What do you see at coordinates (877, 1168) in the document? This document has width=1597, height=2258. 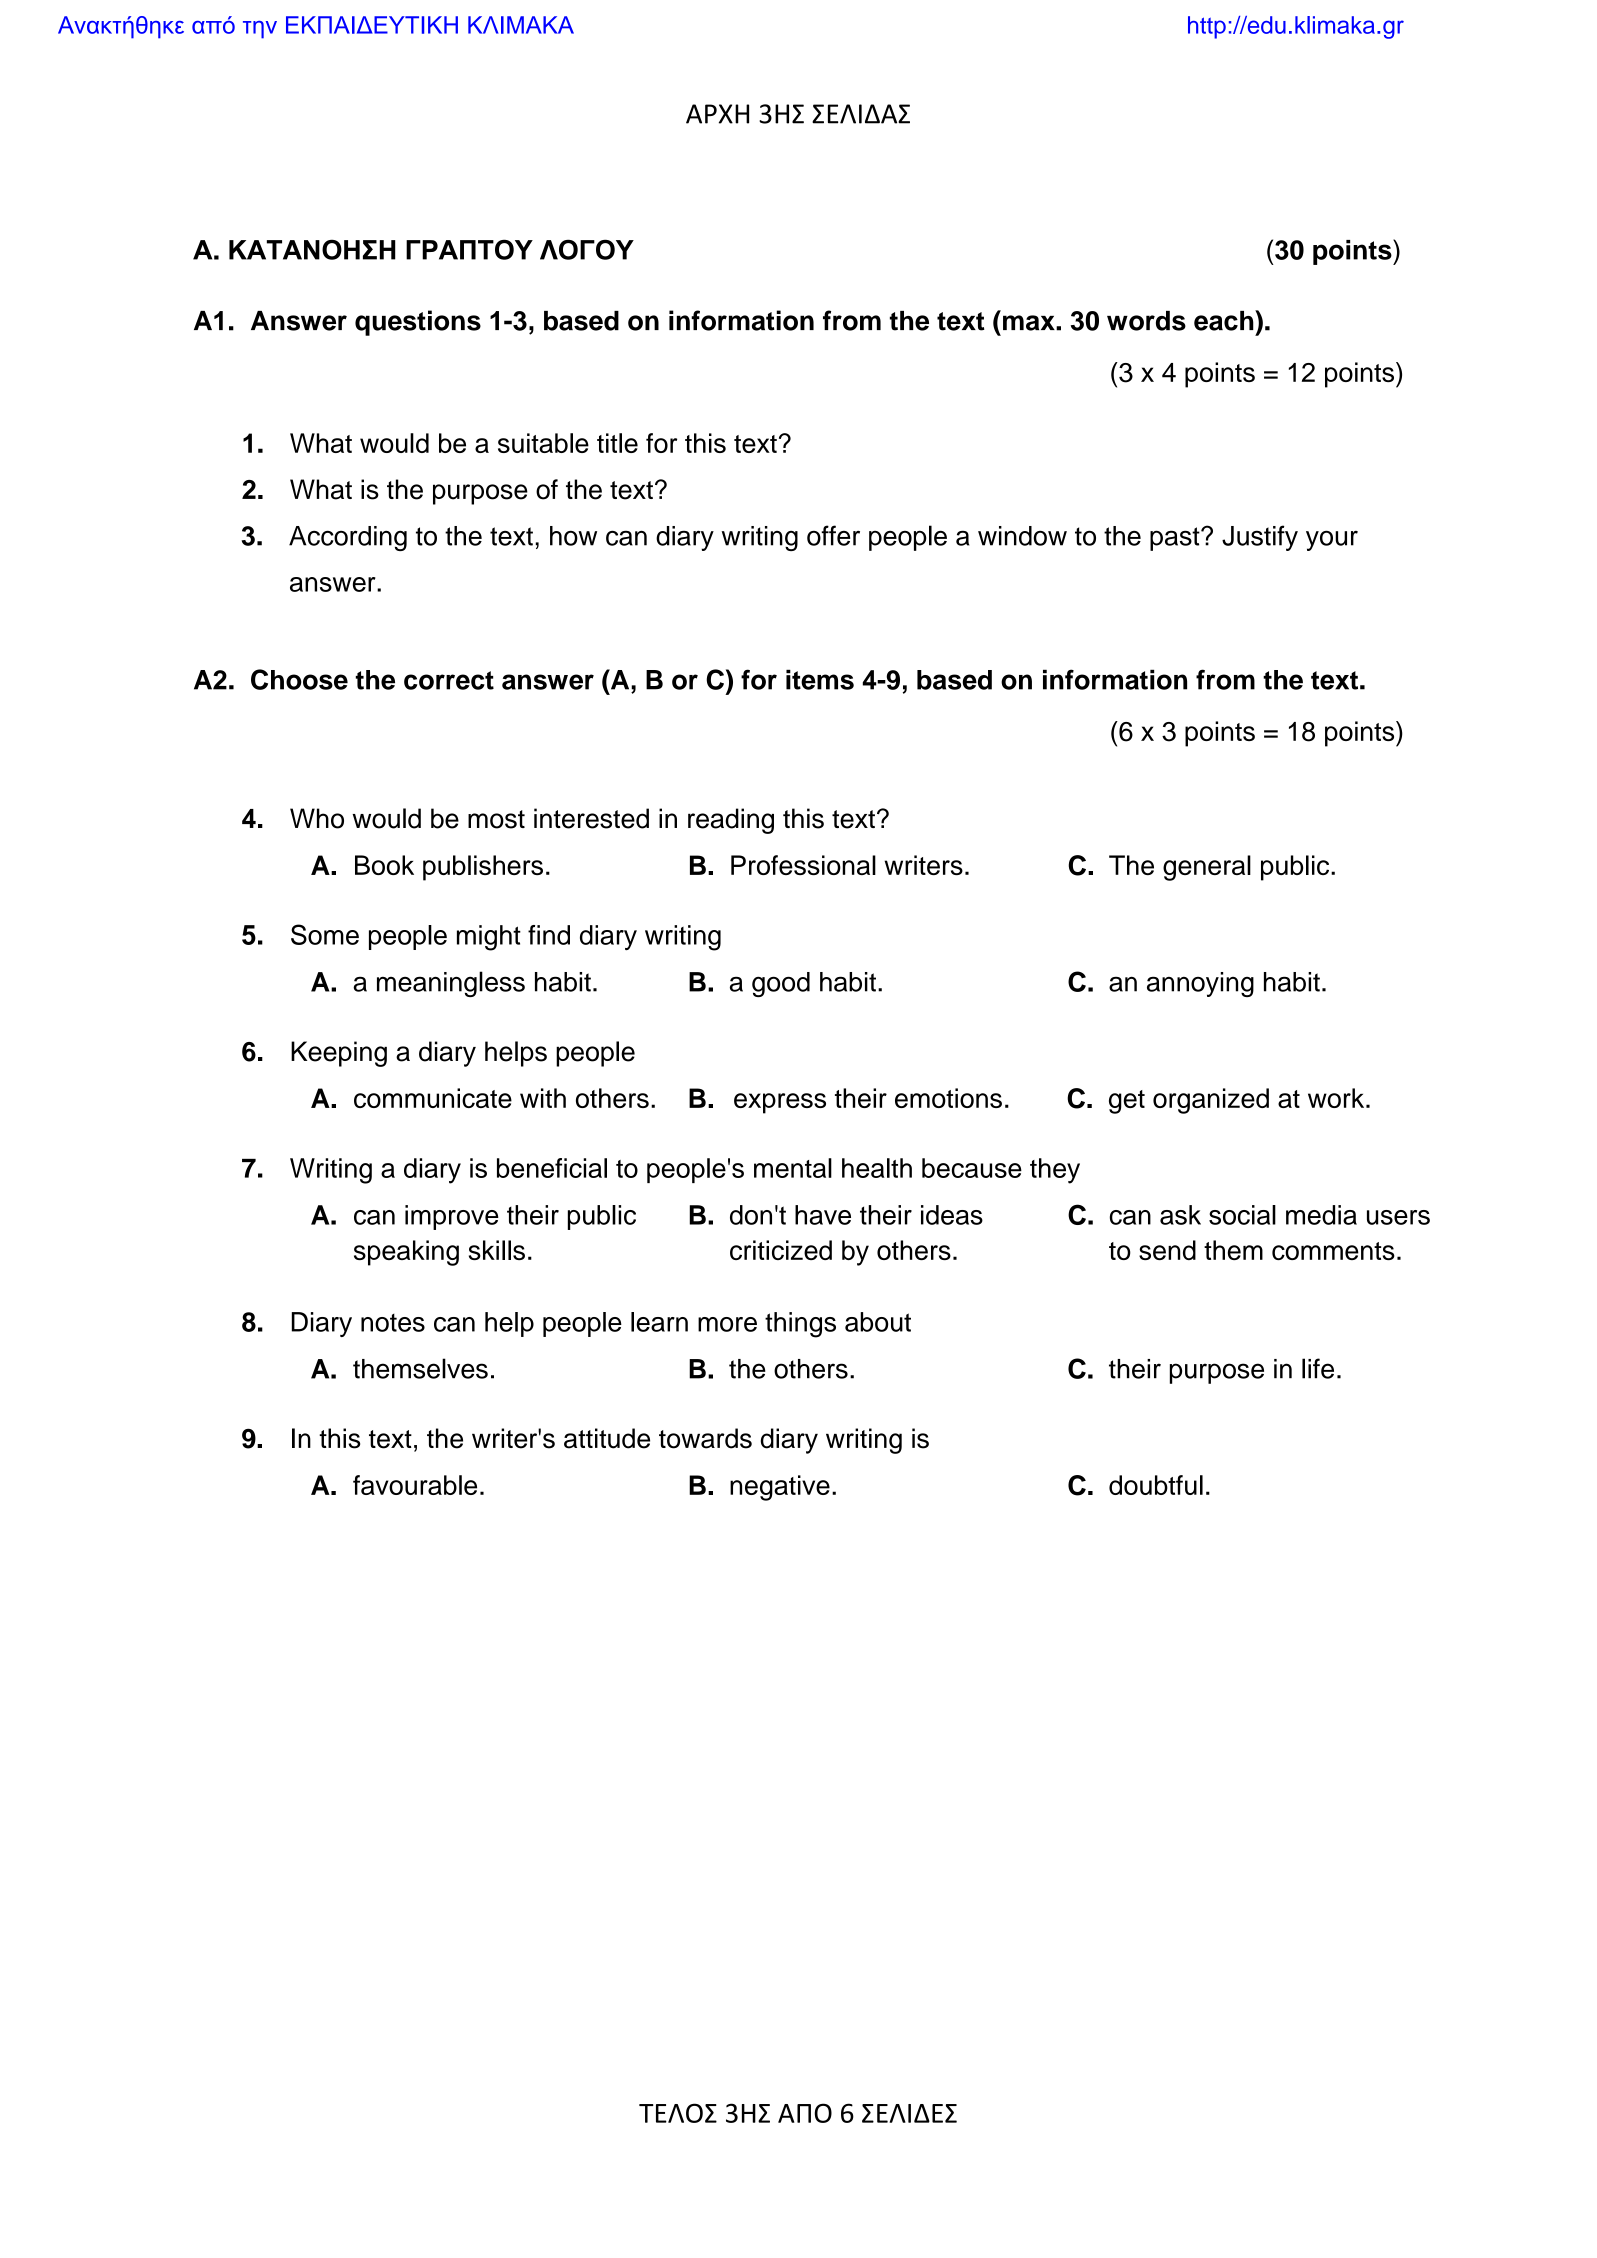 I see `health` at bounding box center [877, 1168].
